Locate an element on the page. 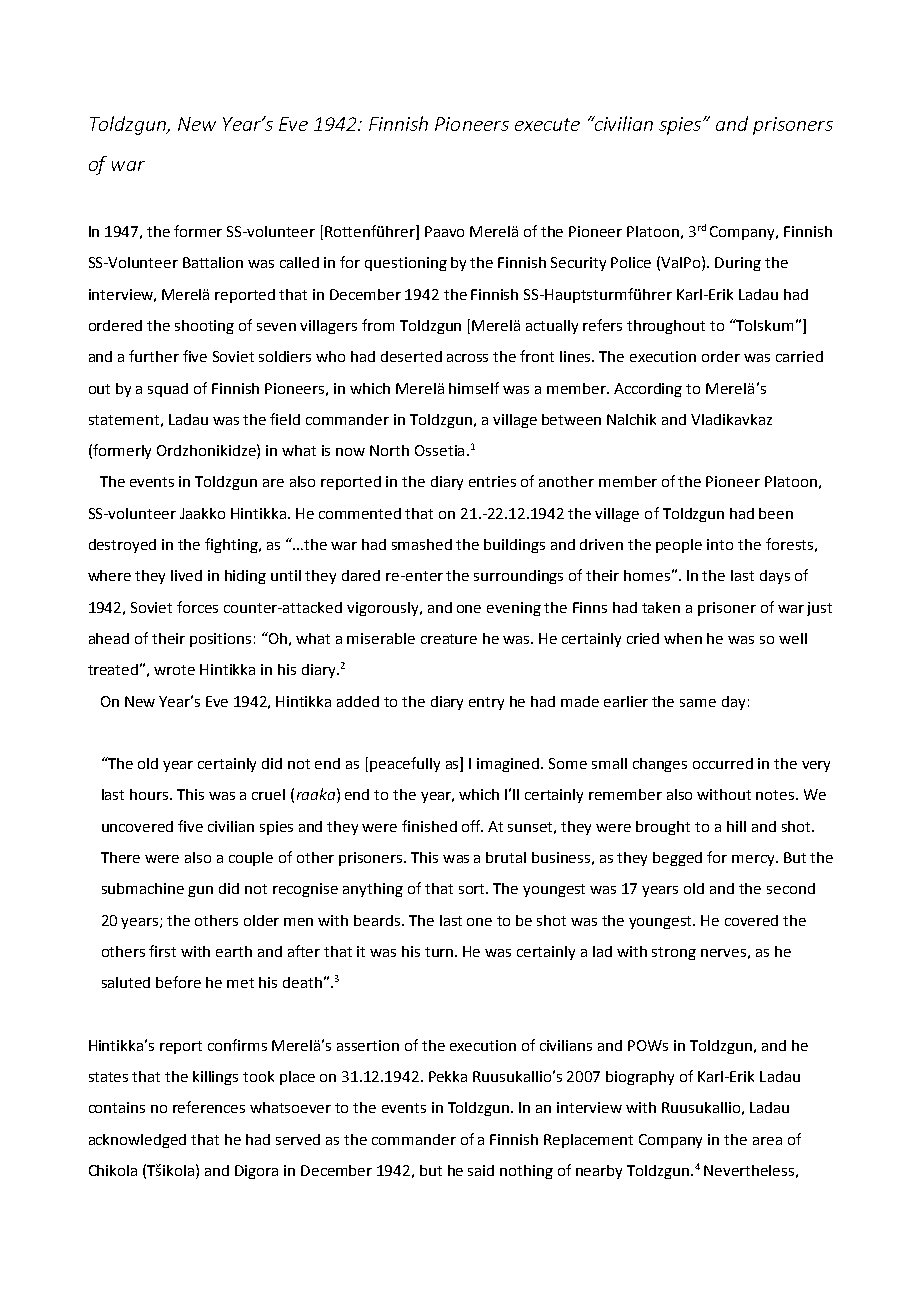 This document has height=1308, width=924. execute is located at coordinates (547, 124).
